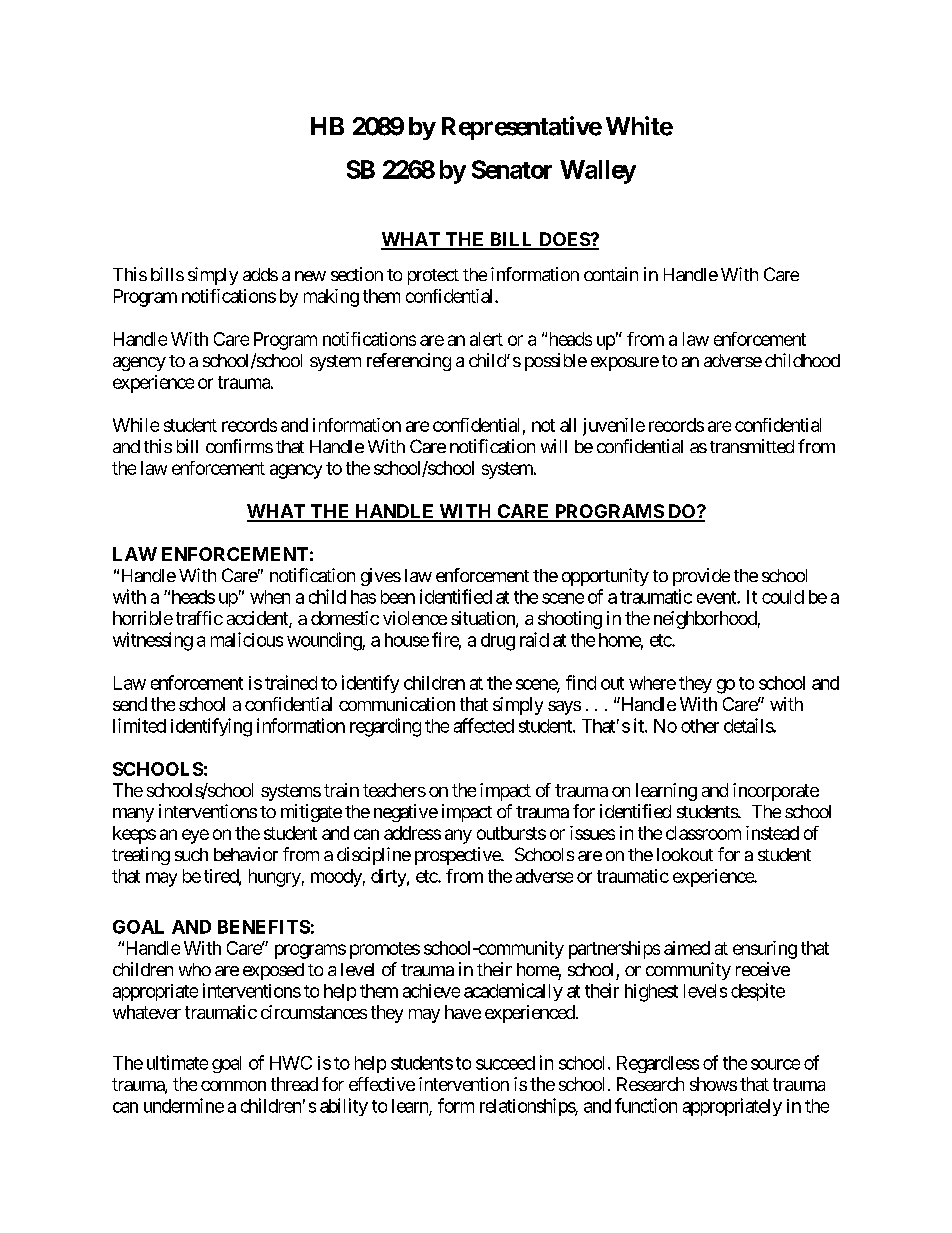  I want to click on transmitted, so click(752, 446).
